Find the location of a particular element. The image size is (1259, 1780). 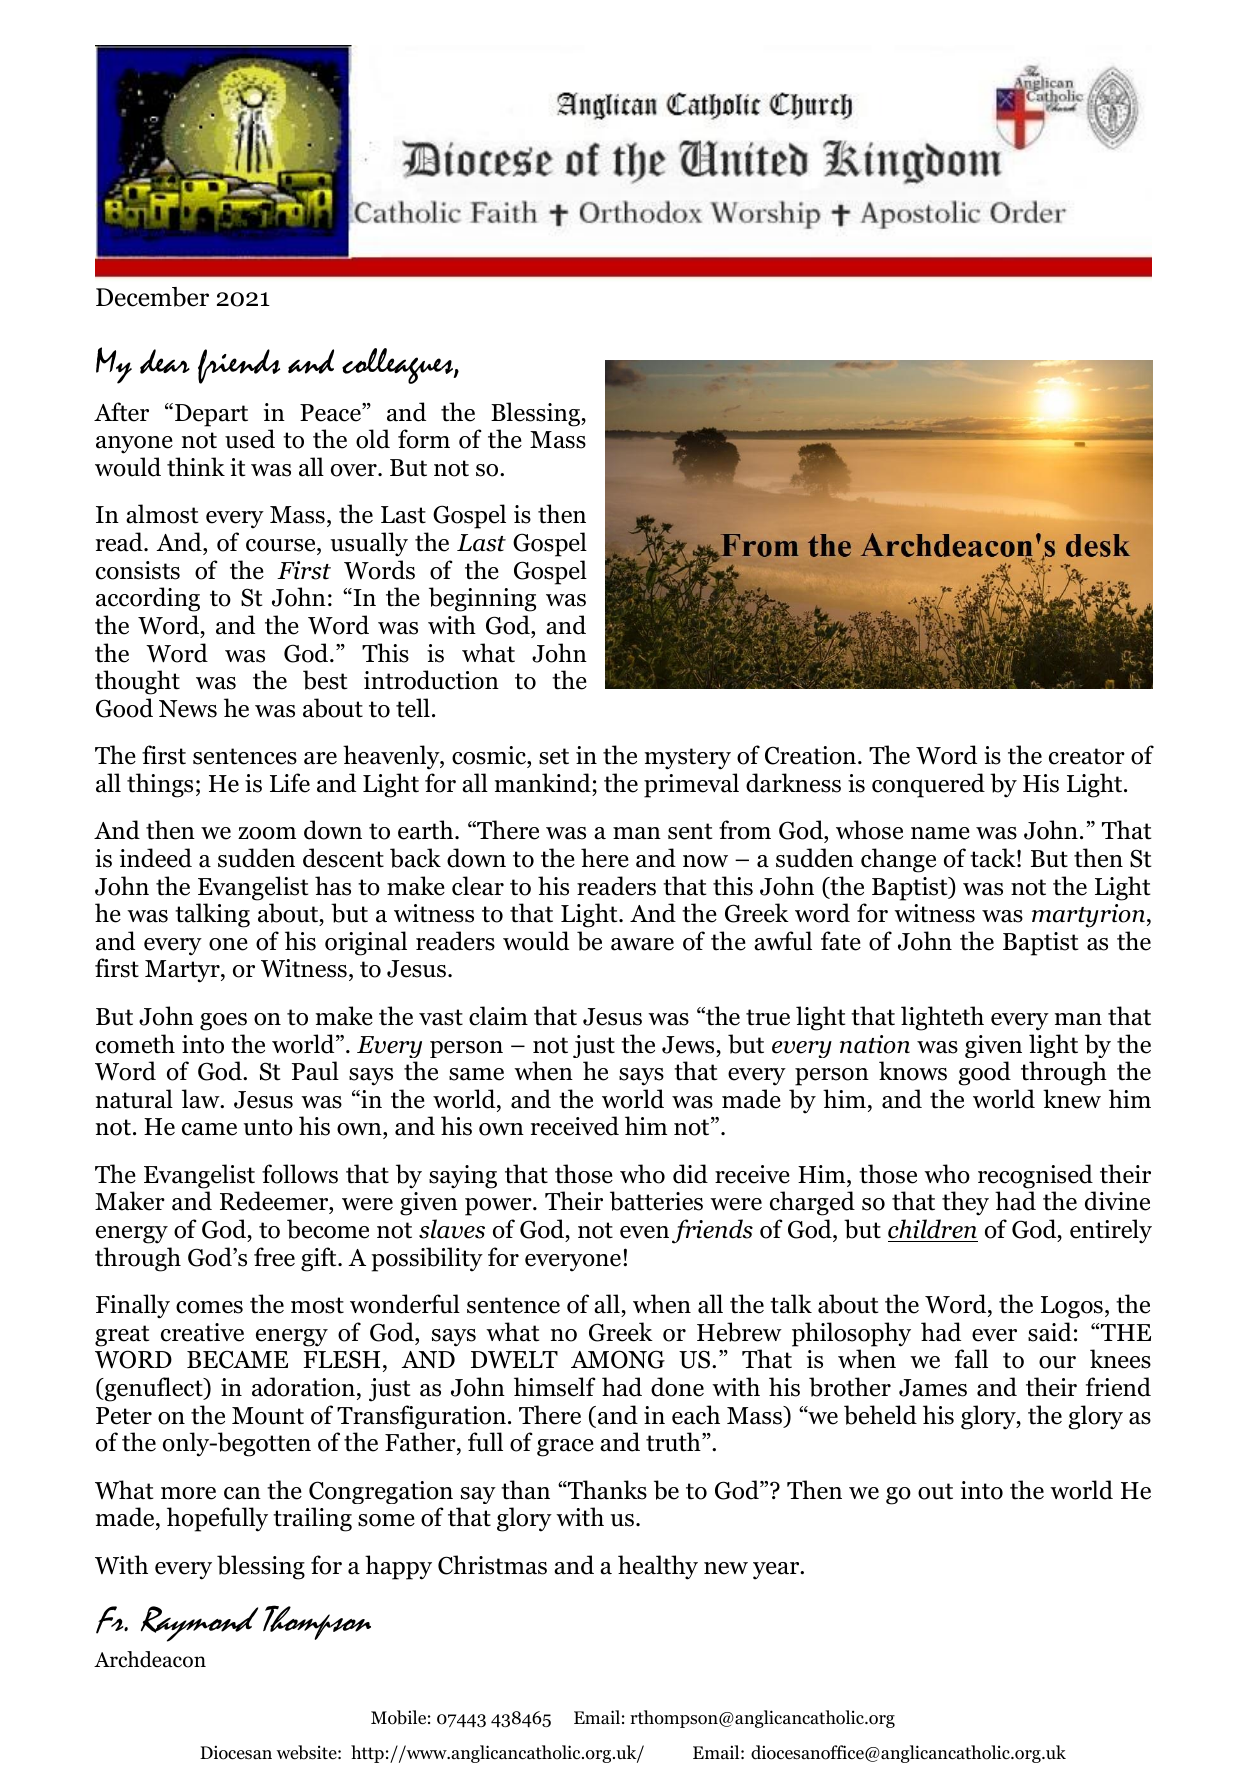

trailing is located at coordinates (312, 1519).
